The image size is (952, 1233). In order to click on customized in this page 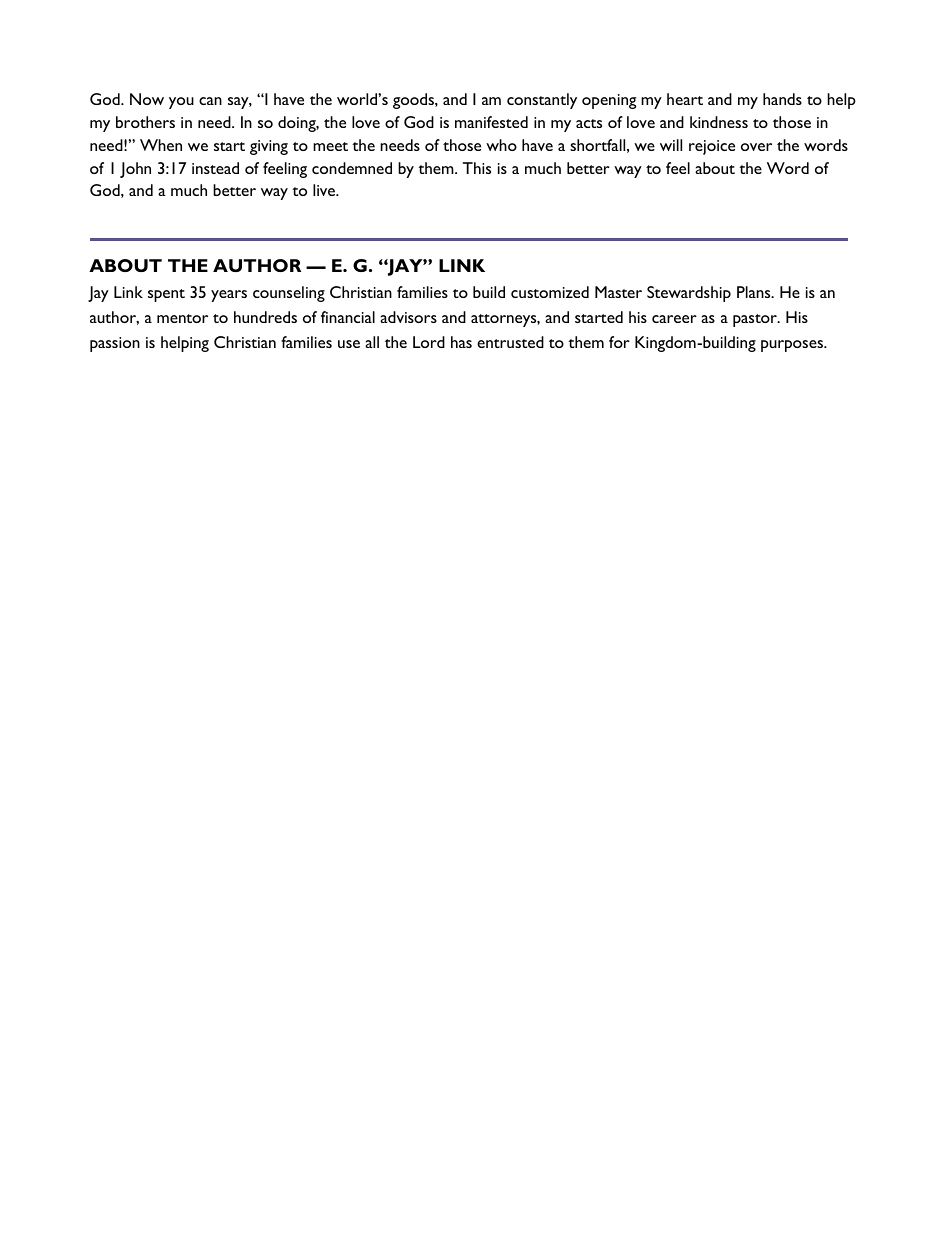, I will do `click(550, 292)`.
